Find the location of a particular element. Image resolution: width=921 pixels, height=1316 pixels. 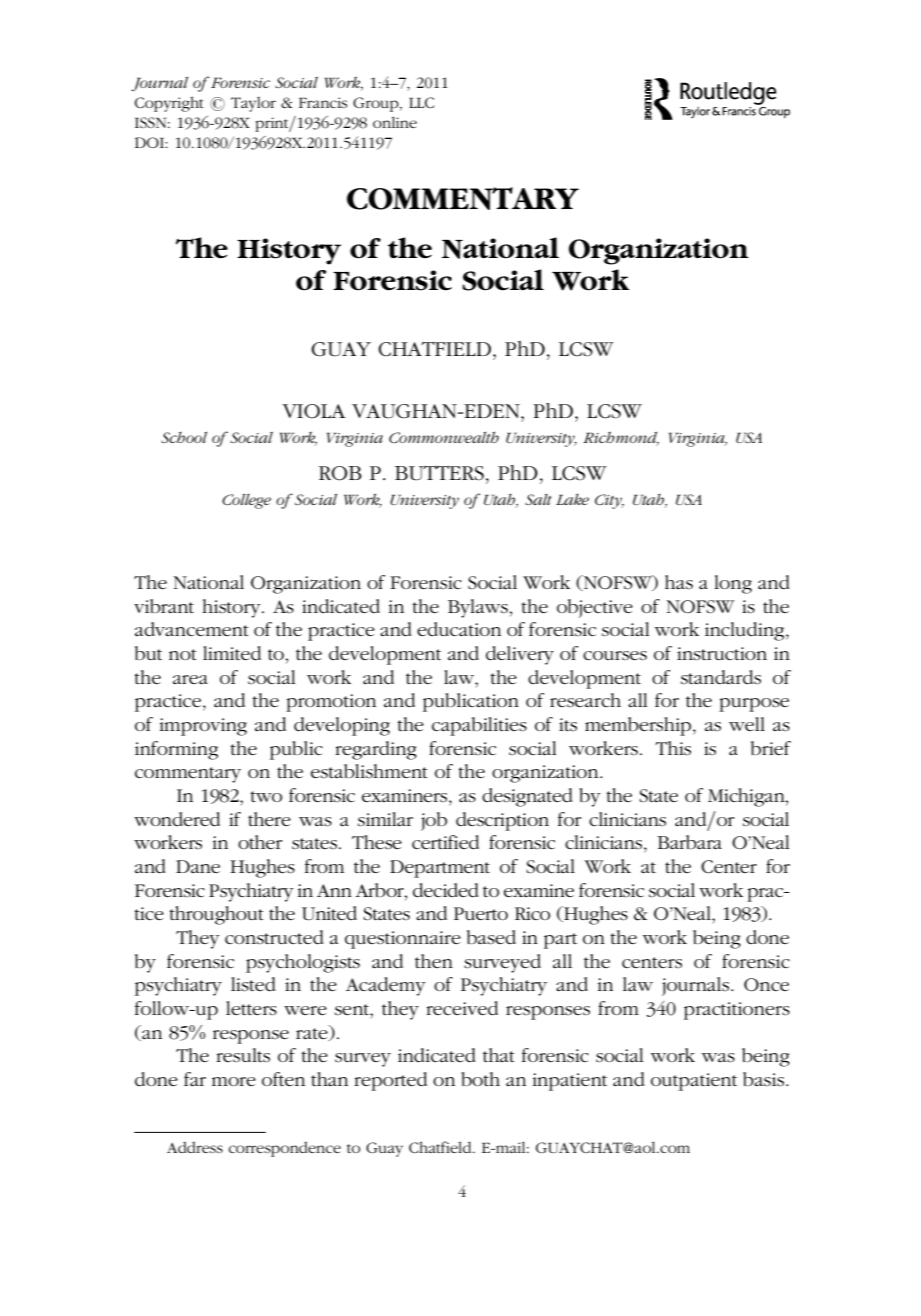

Commonwealth is located at coordinates (444, 437).
